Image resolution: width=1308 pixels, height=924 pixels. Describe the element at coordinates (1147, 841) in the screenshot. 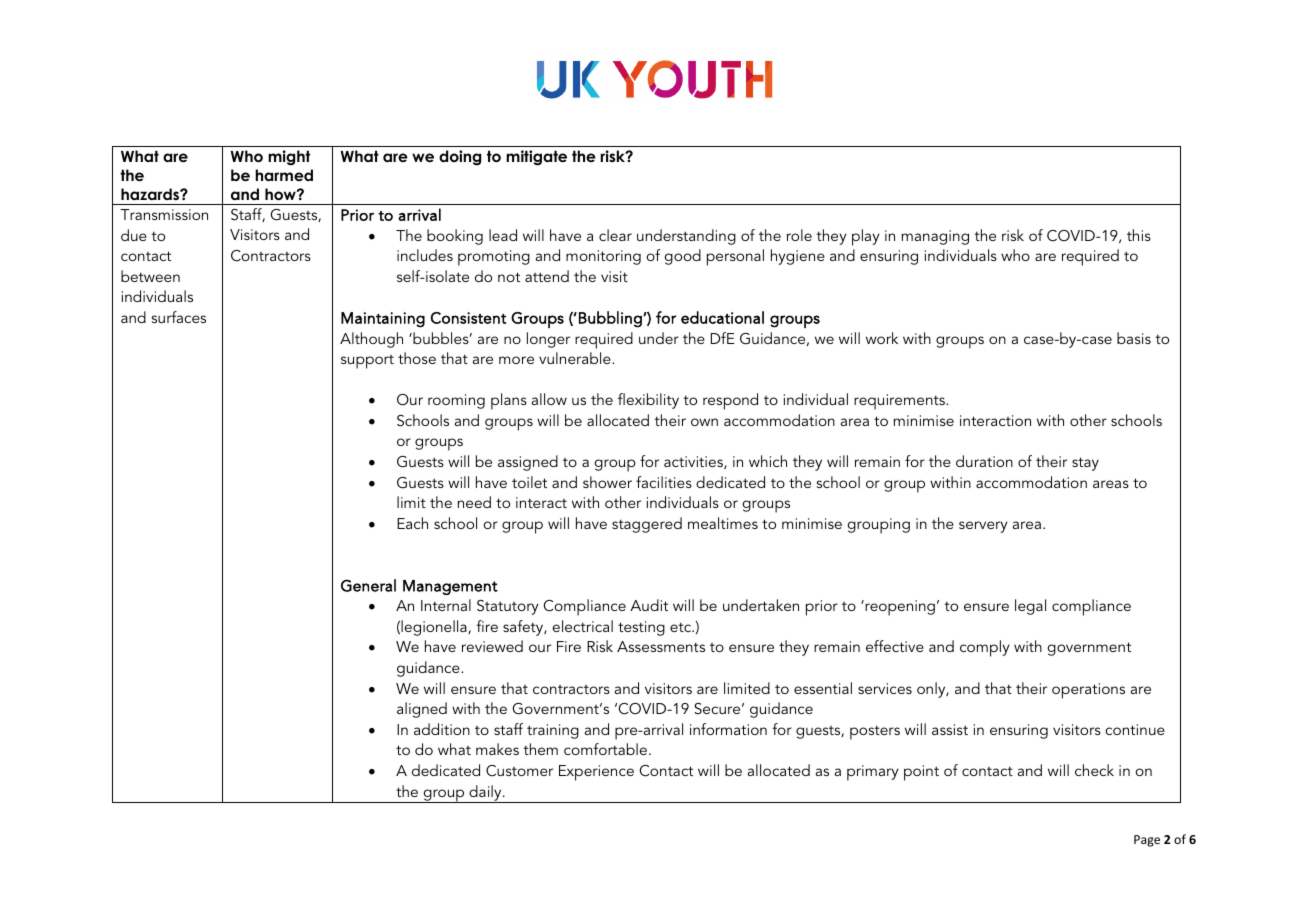

I see `Page` at that location.
